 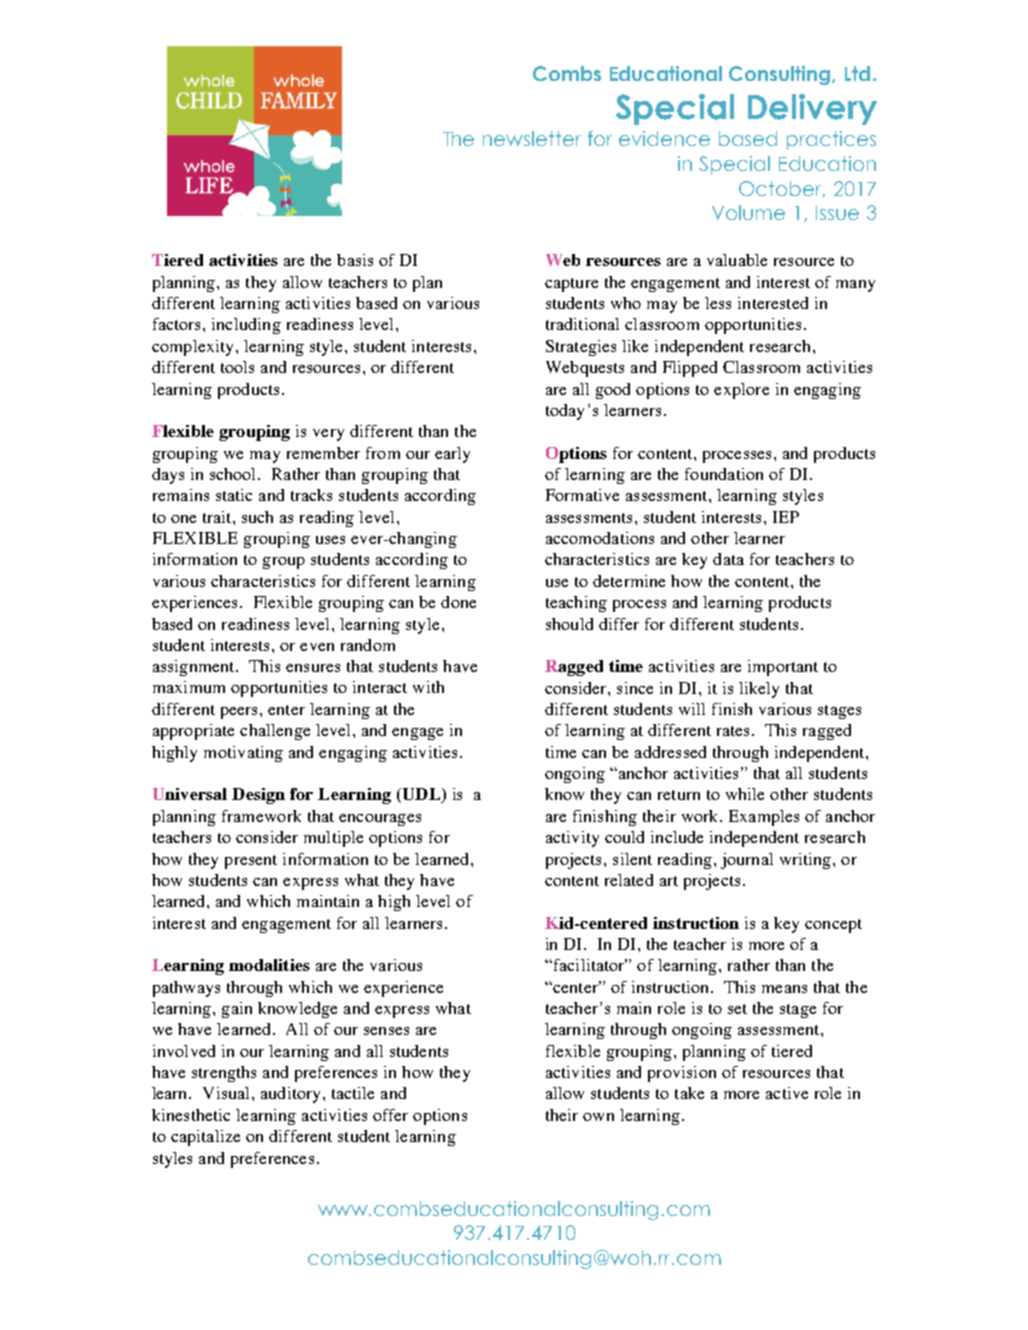 What do you see at coordinates (421, 795) in the document?
I see `UDL` at bounding box center [421, 795].
